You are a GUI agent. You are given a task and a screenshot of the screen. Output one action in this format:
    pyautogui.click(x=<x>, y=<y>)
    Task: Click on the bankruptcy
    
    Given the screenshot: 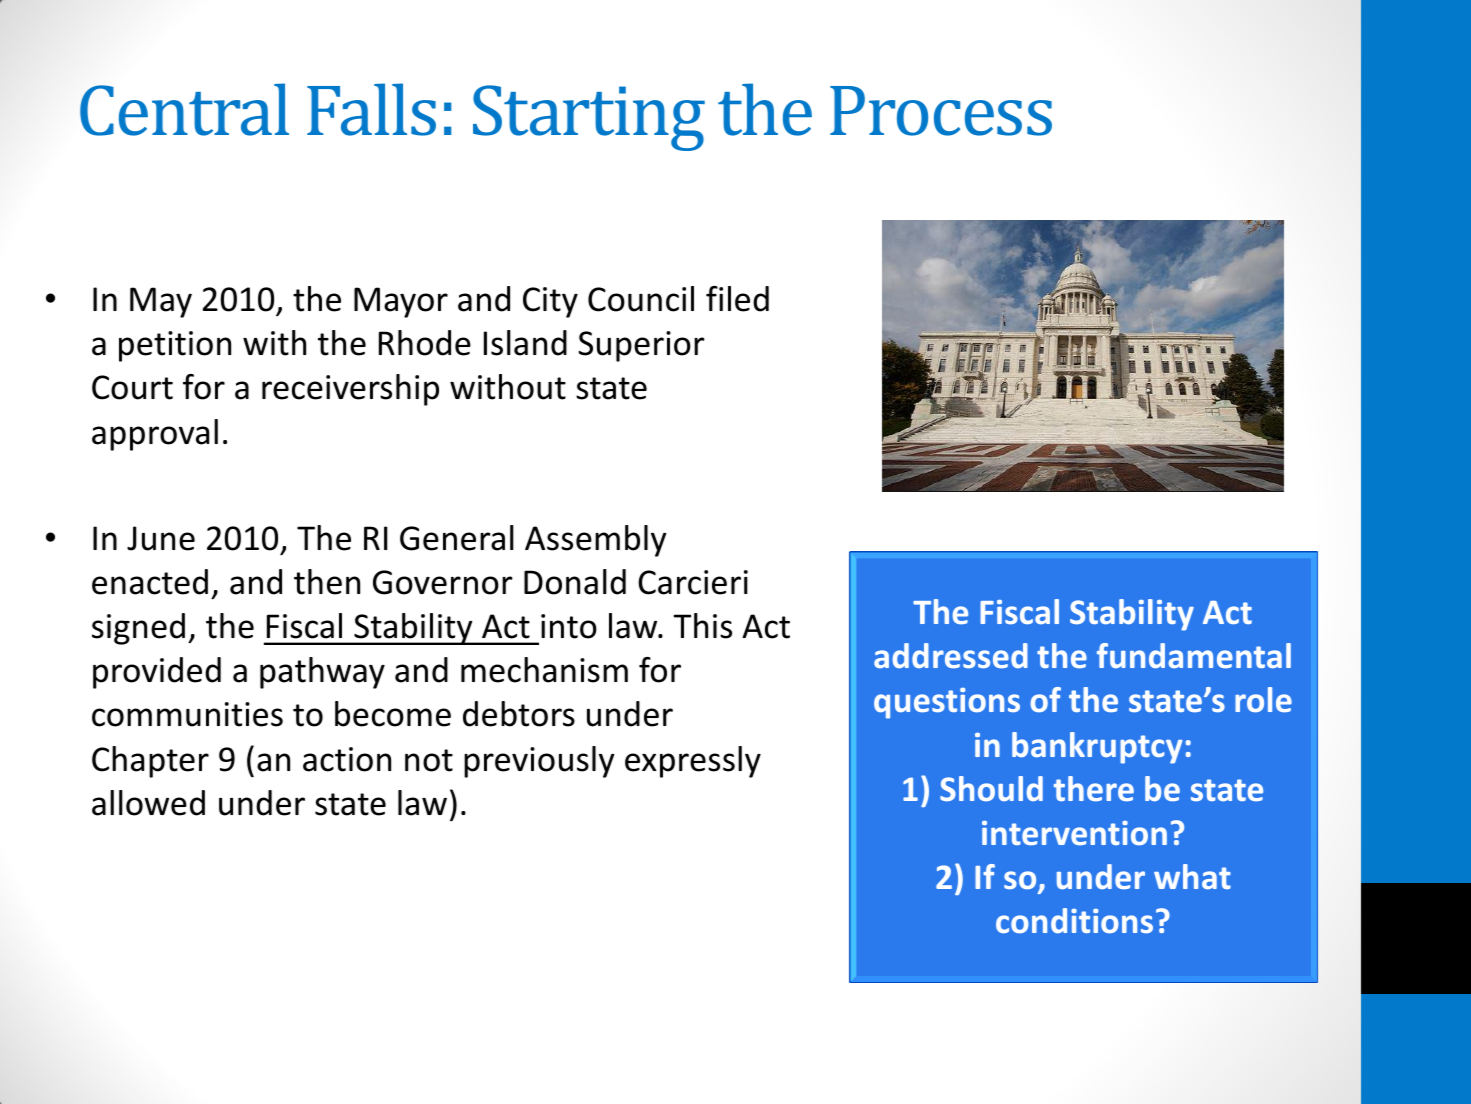 What is the action you would take?
    pyautogui.click(x=1097, y=748)
